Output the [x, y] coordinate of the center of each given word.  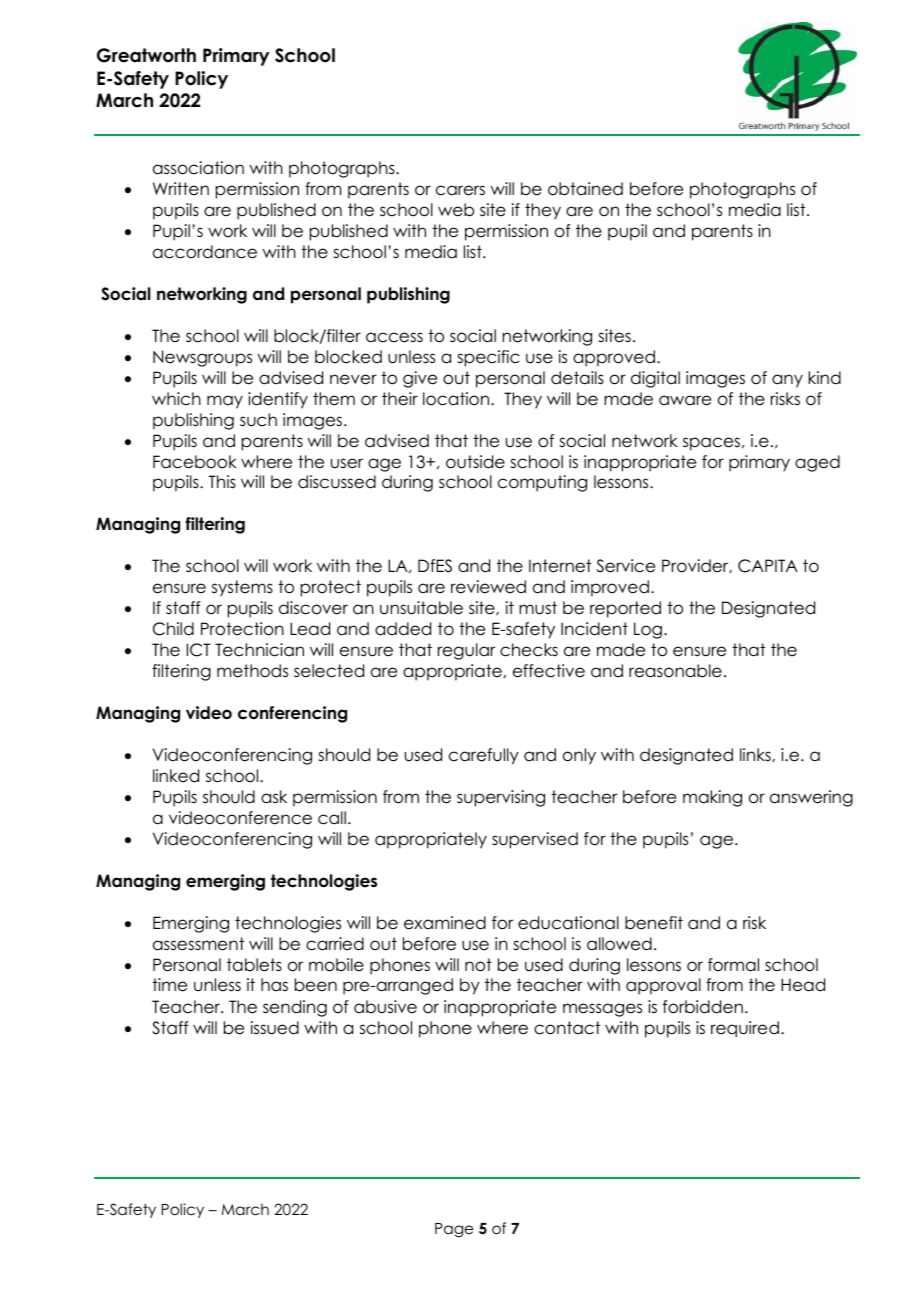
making [712, 798]
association [198, 168]
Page [454, 1230]
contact [567, 1028]
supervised [535, 840]
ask [274, 797]
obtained [585, 189]
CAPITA [768, 566]
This [222, 482]
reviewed [488, 587]
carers [460, 190]
